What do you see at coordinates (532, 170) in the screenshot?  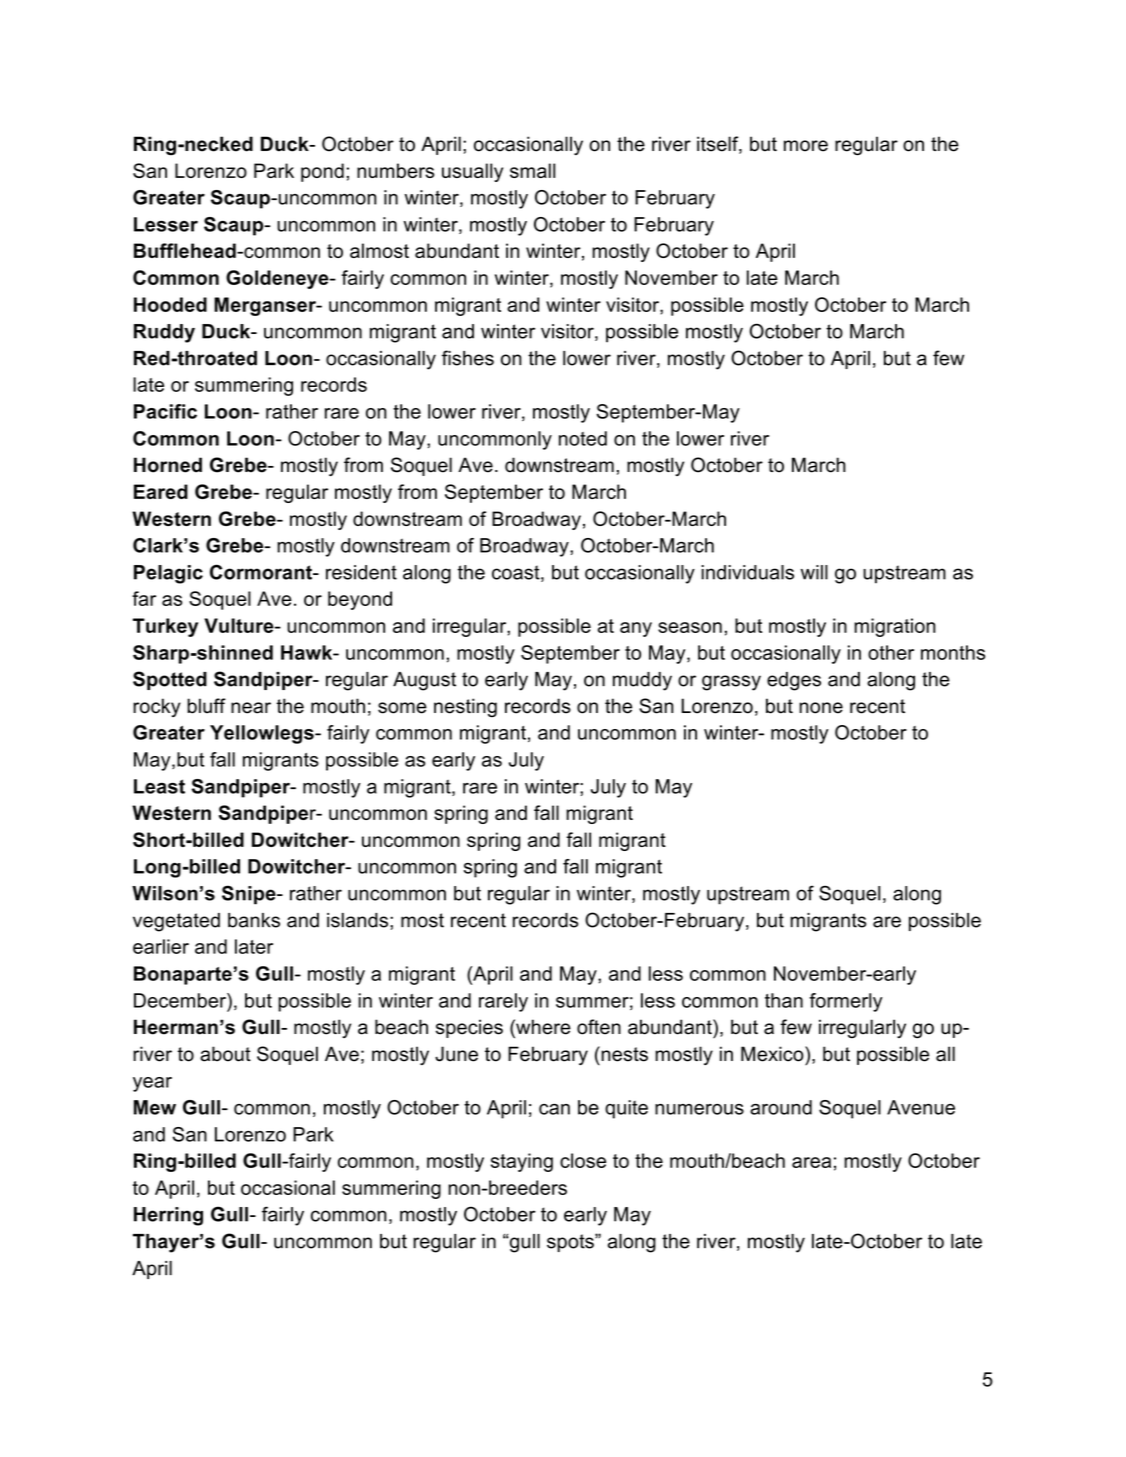 I see `small` at bounding box center [532, 170].
